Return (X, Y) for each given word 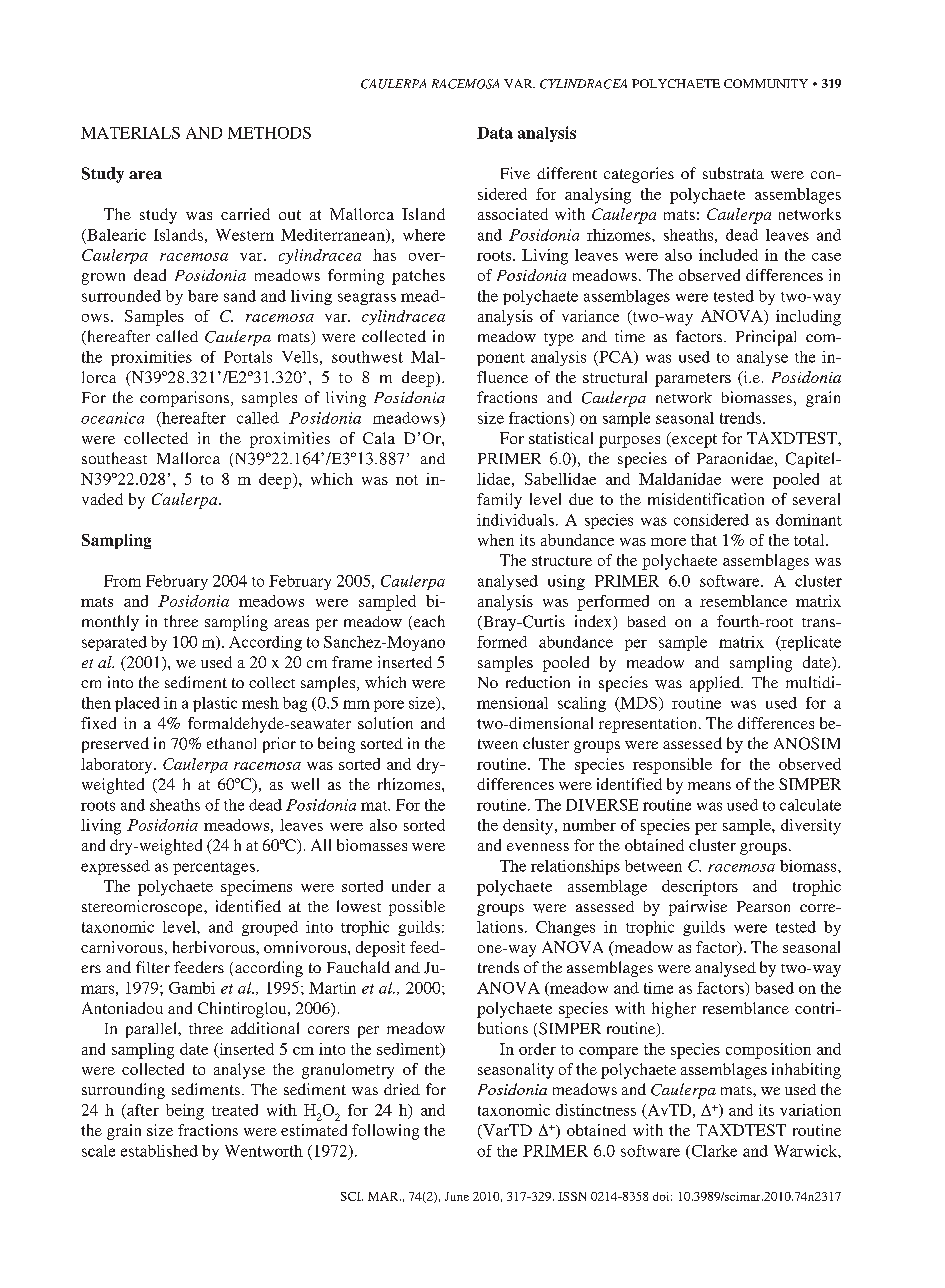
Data (495, 133)
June (457, 1196)
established (159, 1151)
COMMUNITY (766, 83)
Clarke (713, 1152)
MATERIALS (130, 133)
